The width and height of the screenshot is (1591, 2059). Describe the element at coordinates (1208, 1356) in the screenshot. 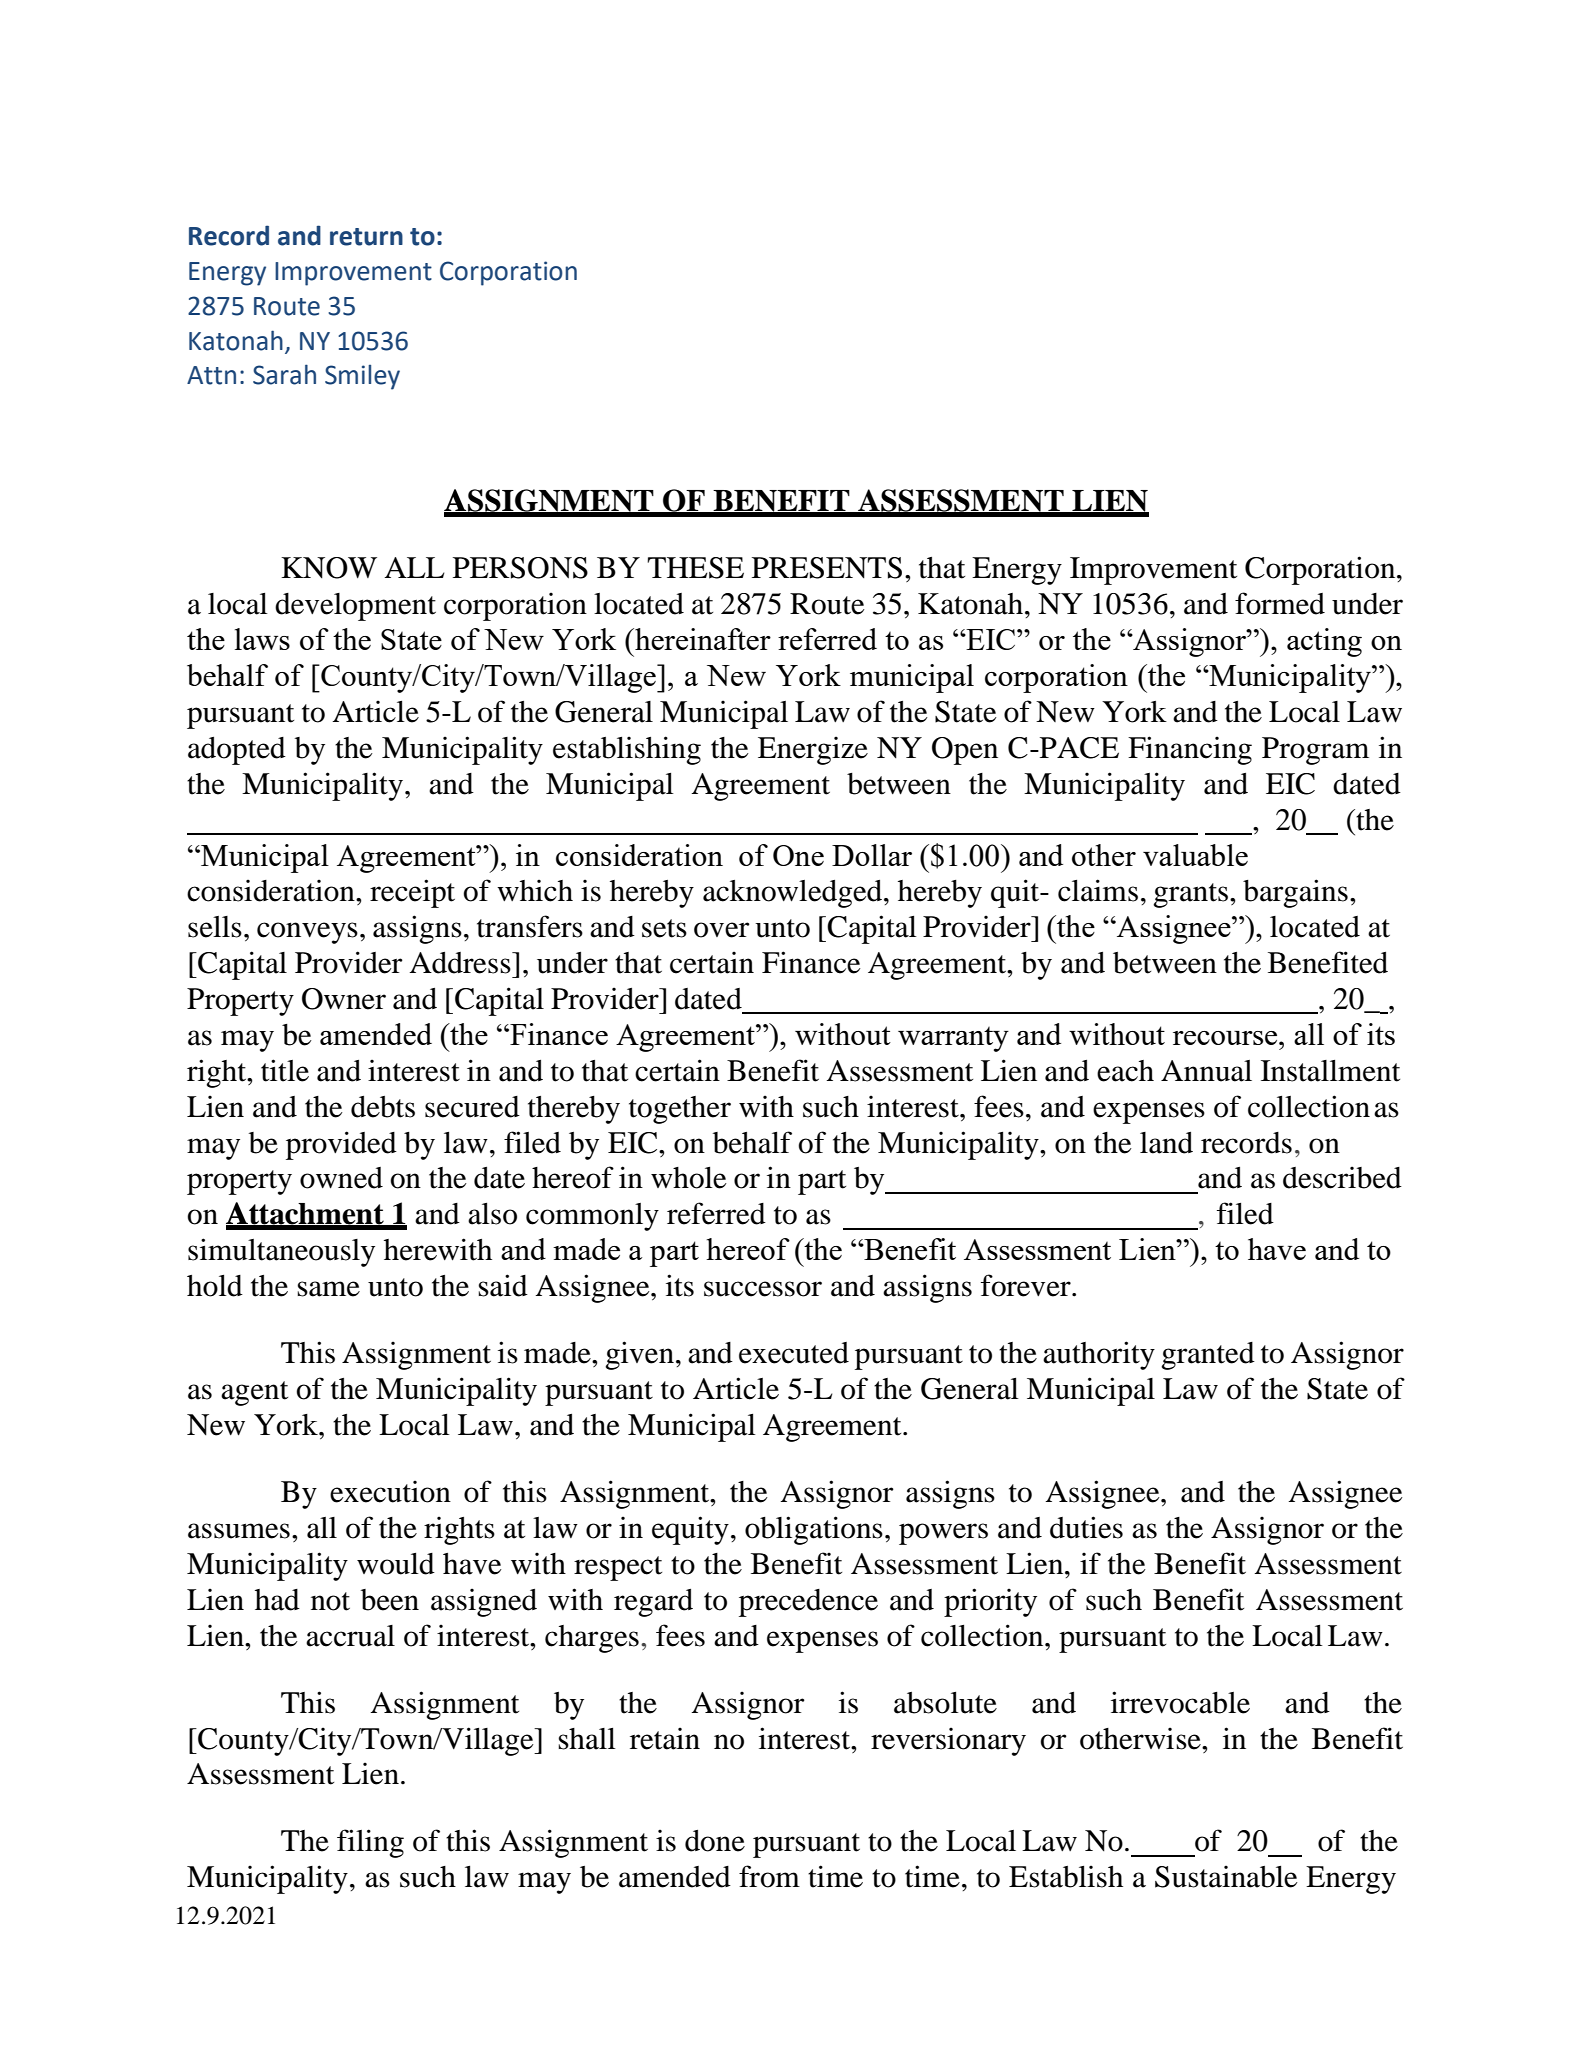

I see `granted` at that location.
